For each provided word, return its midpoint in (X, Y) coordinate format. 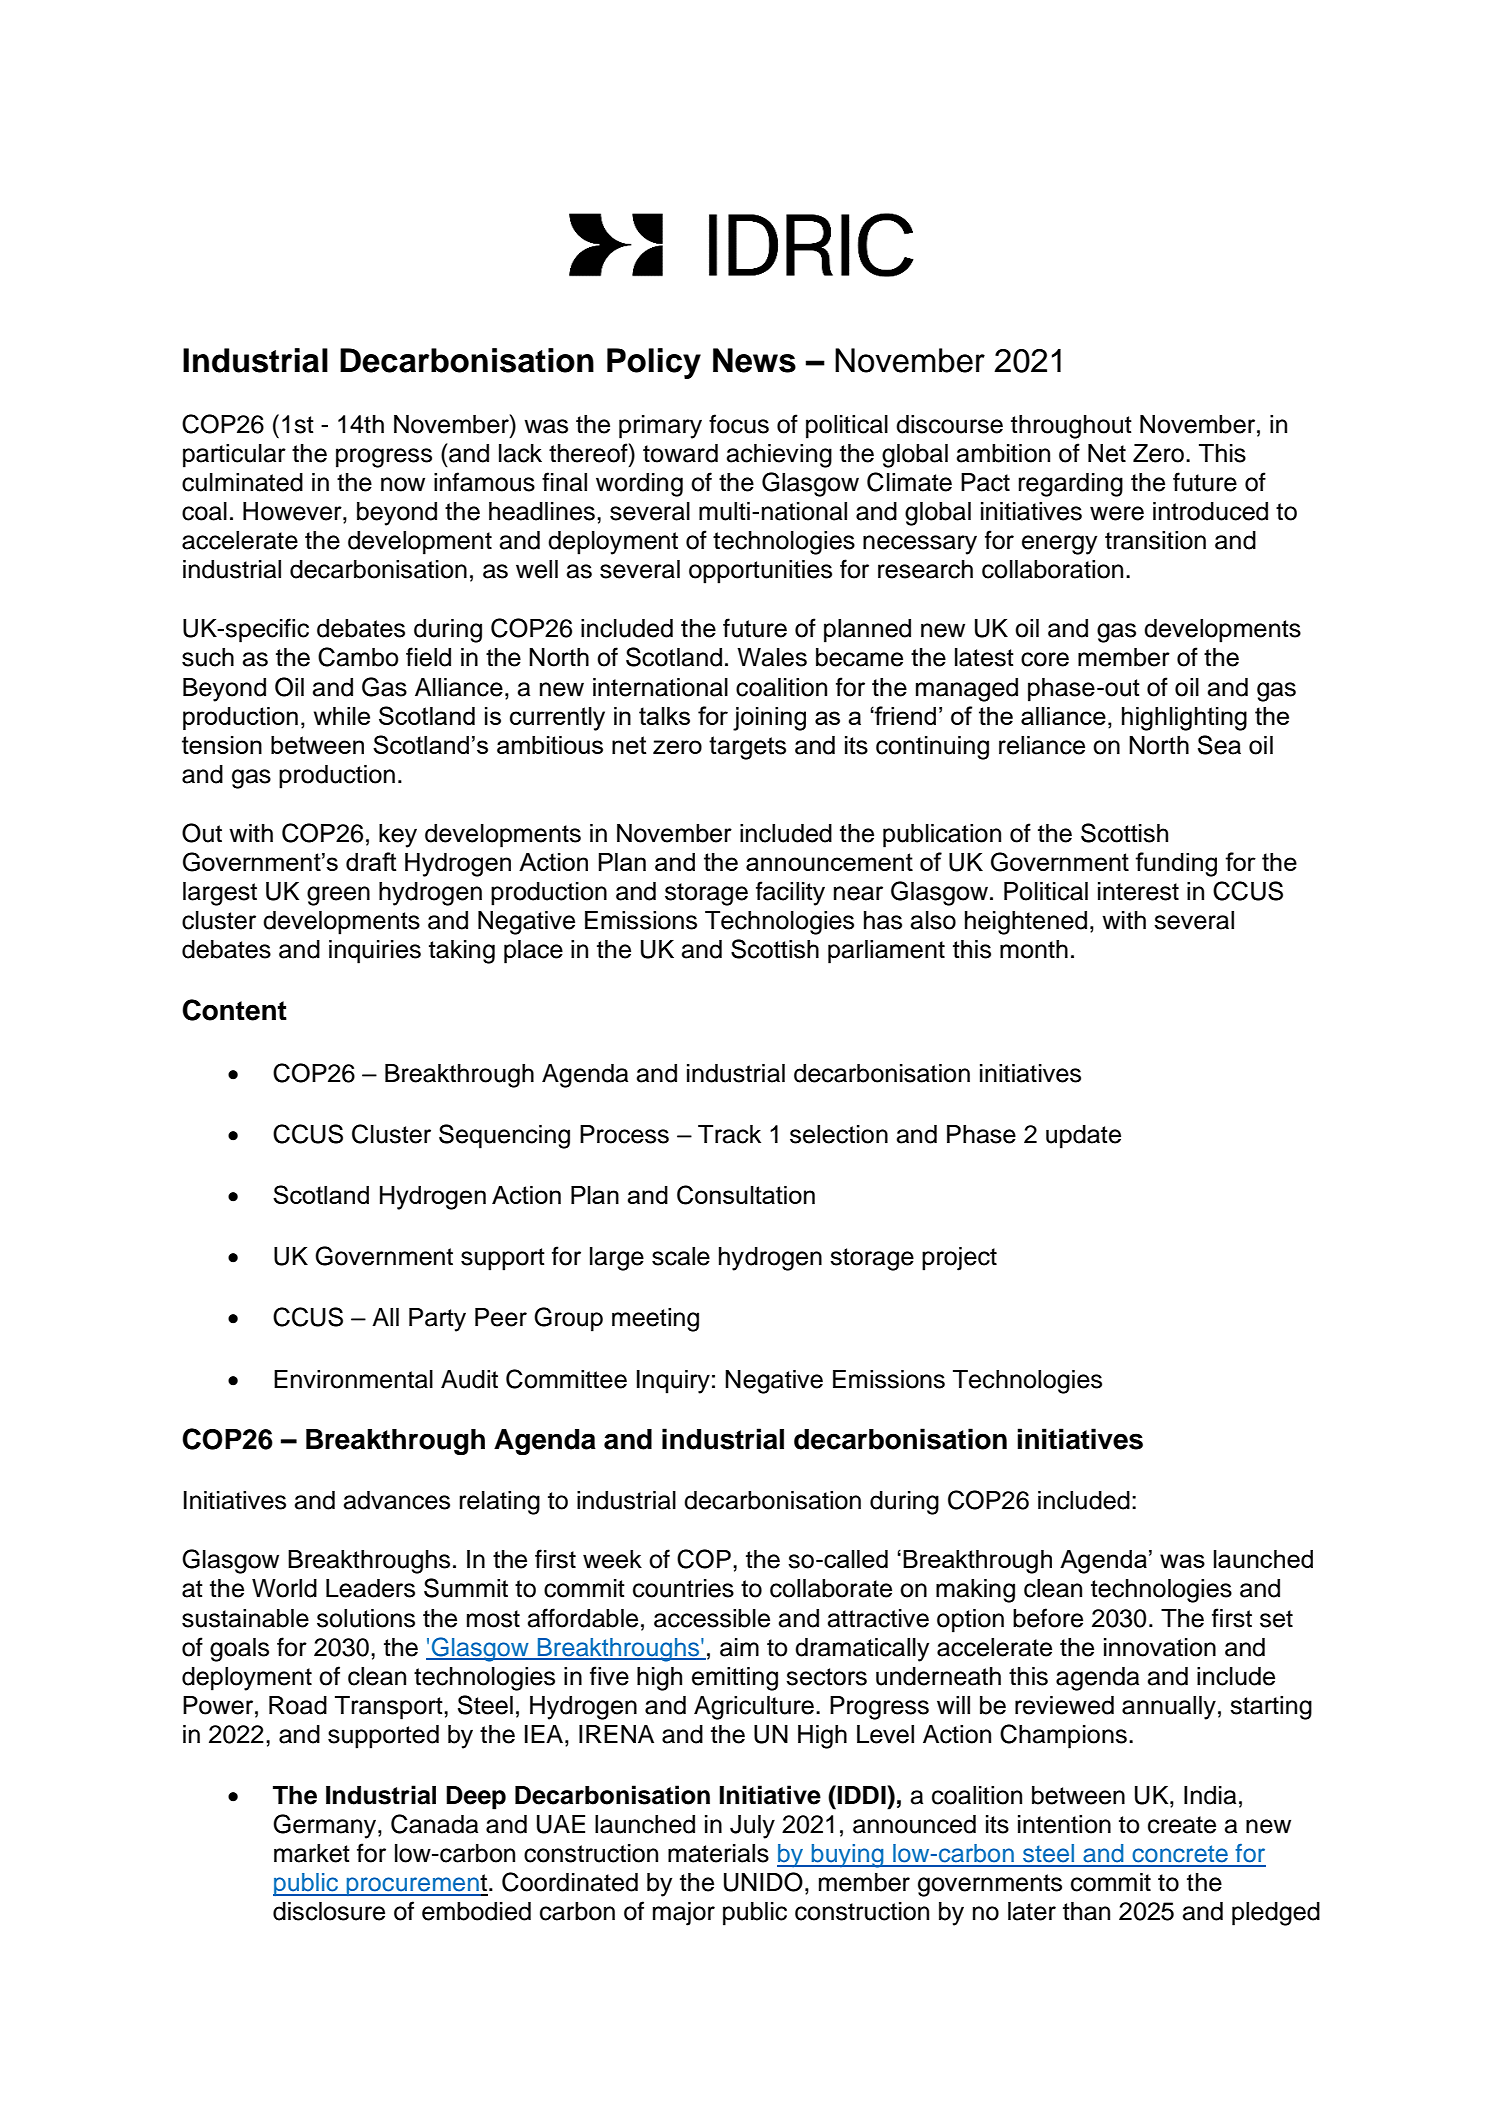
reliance (1042, 745)
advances (397, 1500)
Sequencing (504, 1136)
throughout (1071, 427)
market (312, 1853)
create (1182, 1825)
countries (683, 1588)
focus (739, 424)
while (342, 716)
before (1048, 1618)
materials (718, 1853)
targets (747, 748)
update (1083, 1137)
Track (729, 1134)
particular (234, 456)
